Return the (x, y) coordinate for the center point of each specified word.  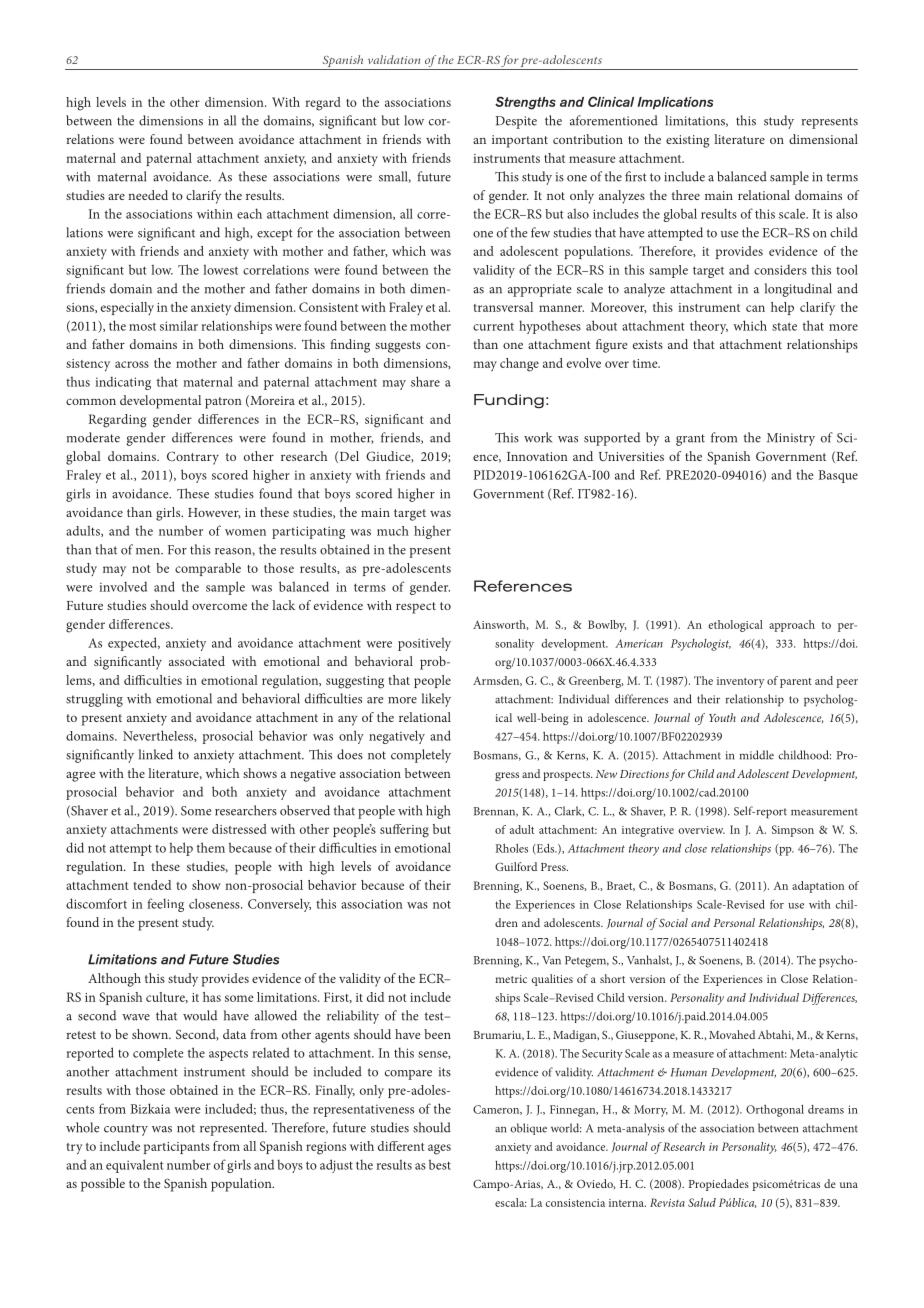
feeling (165, 905)
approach (792, 626)
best (440, 1164)
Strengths (525, 103)
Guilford (516, 866)
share (425, 381)
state (784, 326)
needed (148, 195)
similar (179, 325)
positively (424, 644)
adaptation (818, 887)
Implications (675, 103)
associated (197, 661)
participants (177, 1148)
